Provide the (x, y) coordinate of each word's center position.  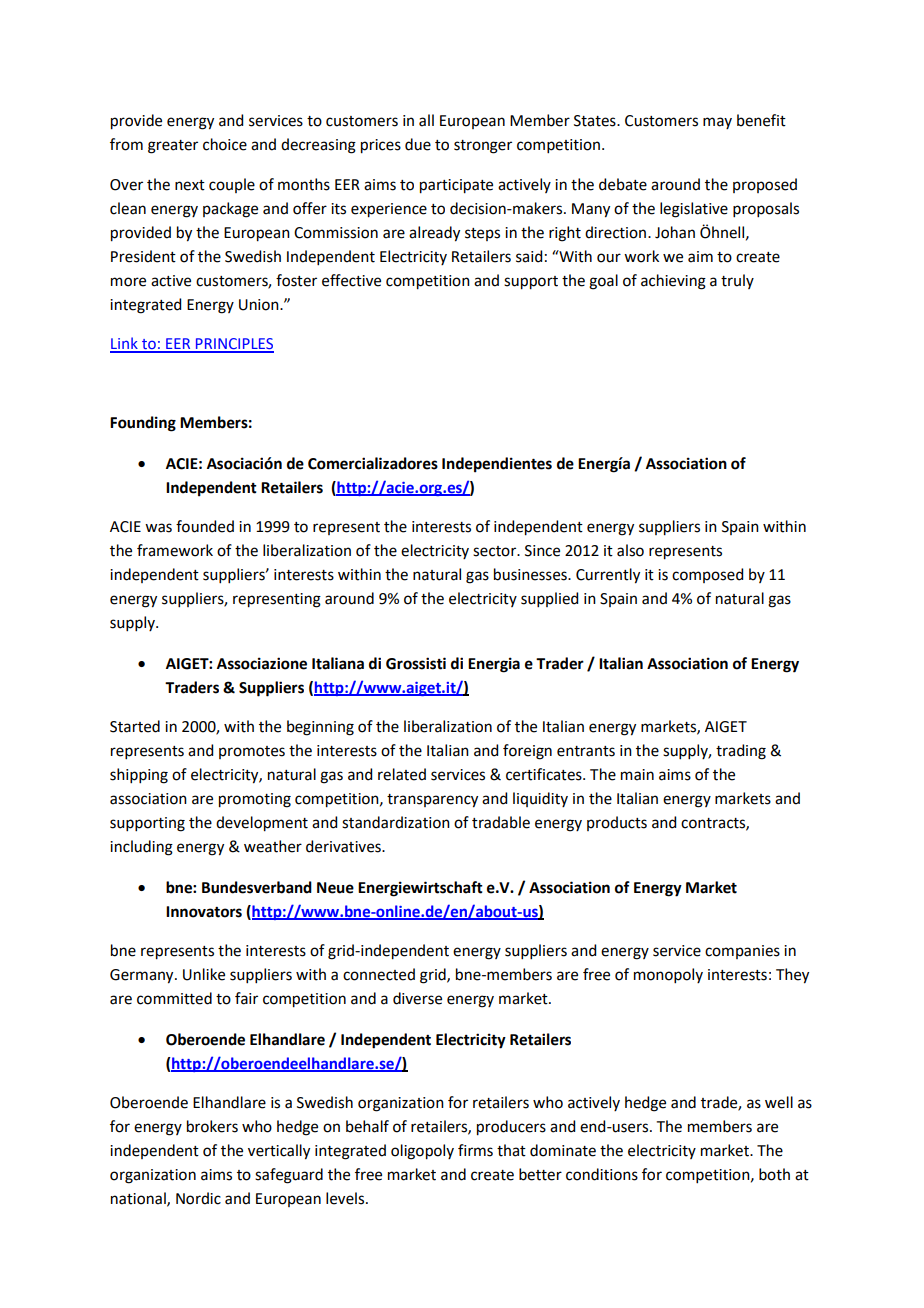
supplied (549, 599)
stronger (483, 147)
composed (707, 575)
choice (225, 144)
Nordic (198, 1198)
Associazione (262, 663)
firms (475, 1150)
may (717, 123)
